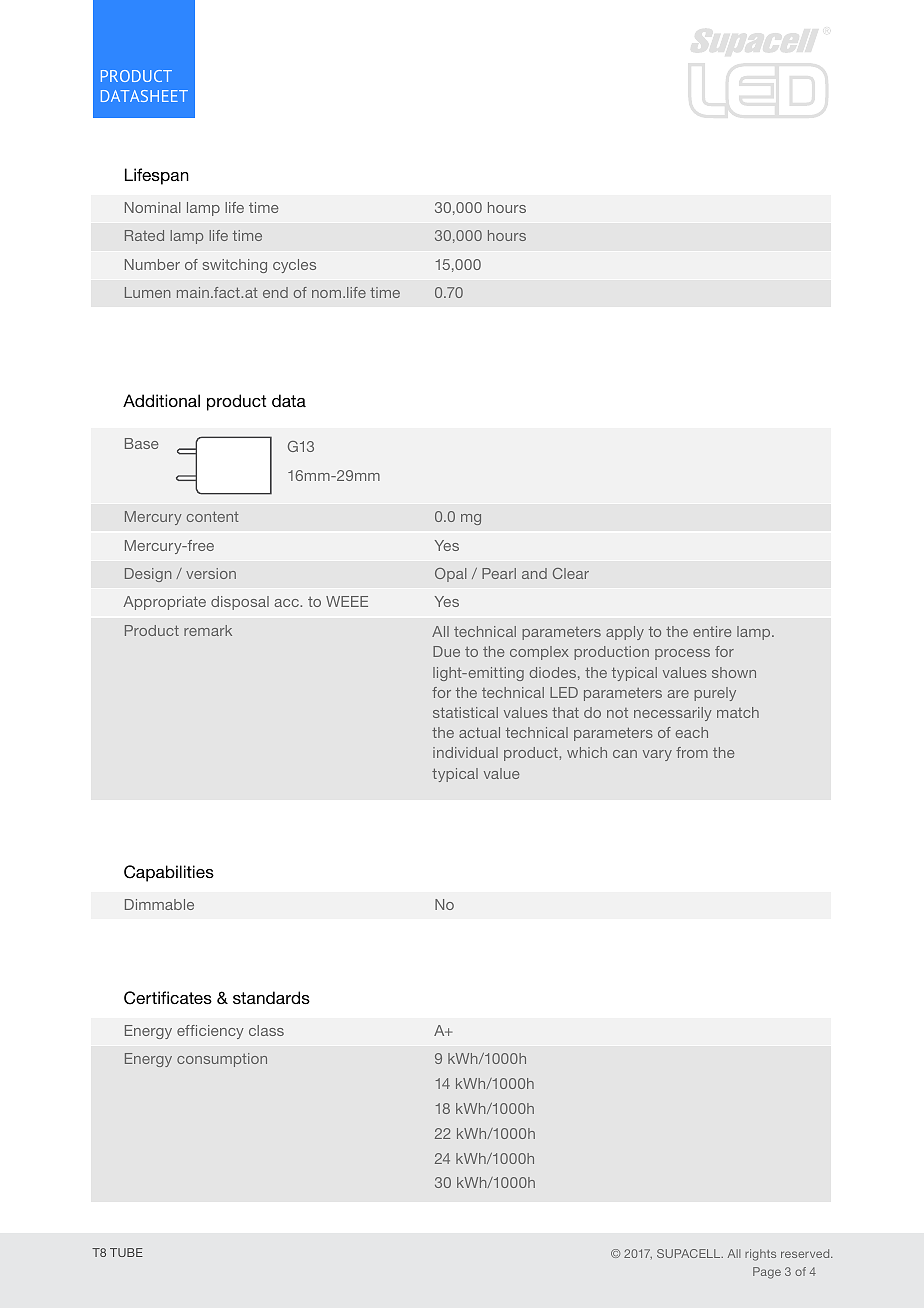  What do you see at coordinates (767, 1273) in the screenshot?
I see `Page` at bounding box center [767, 1273].
